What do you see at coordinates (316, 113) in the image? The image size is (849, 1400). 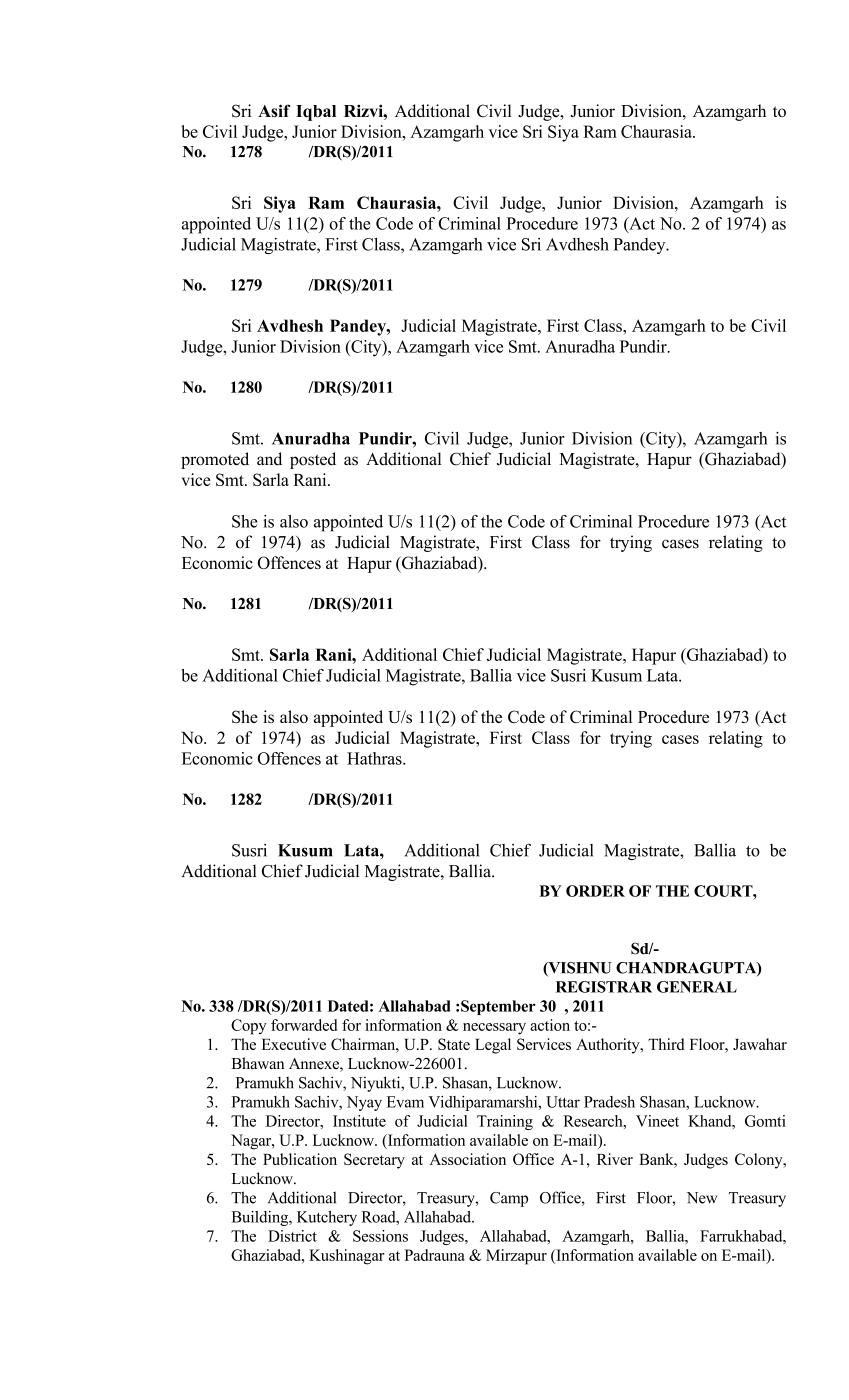 I see `Iqbal` at bounding box center [316, 113].
